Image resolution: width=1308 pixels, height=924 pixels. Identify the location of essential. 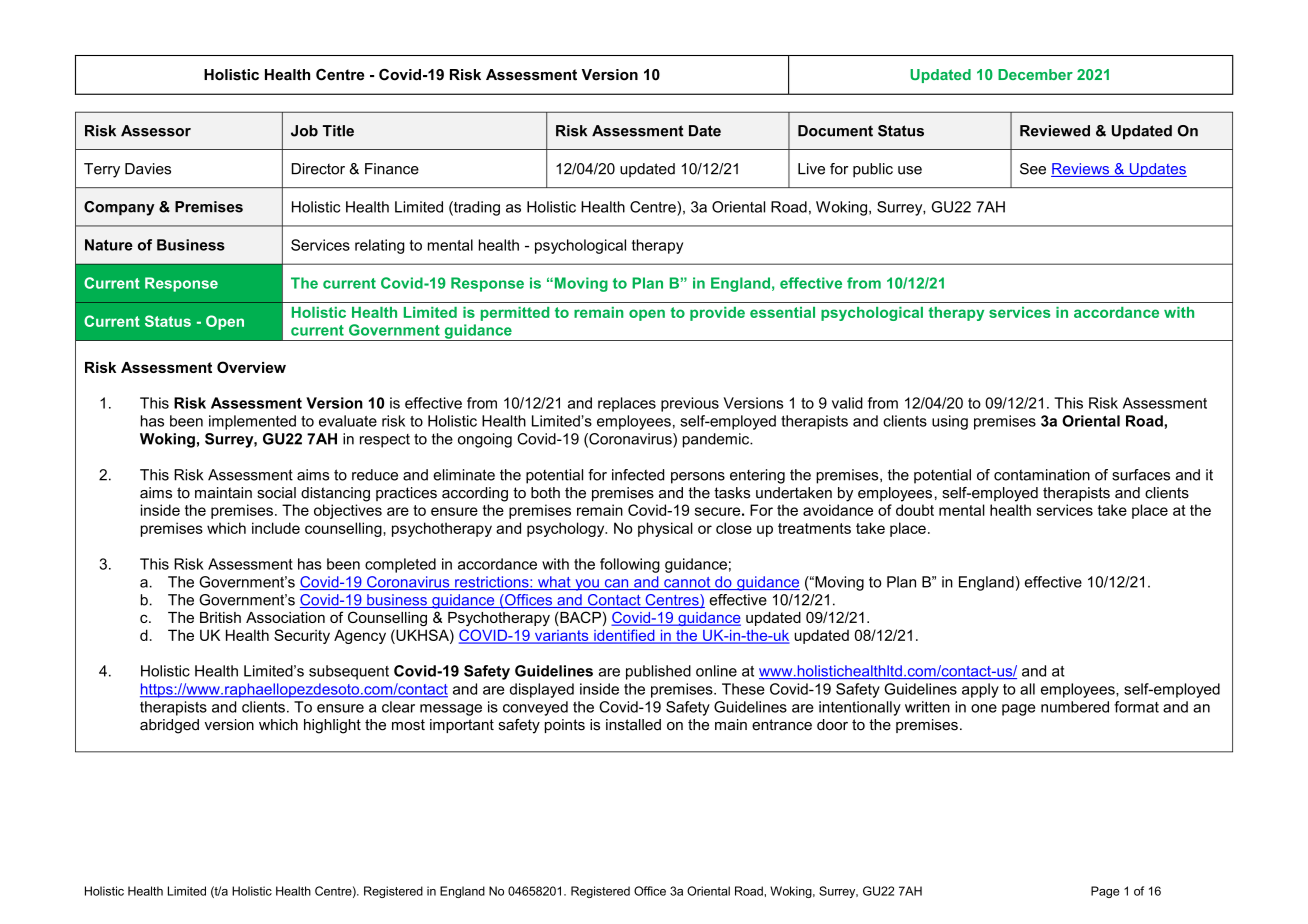
(782, 312).
